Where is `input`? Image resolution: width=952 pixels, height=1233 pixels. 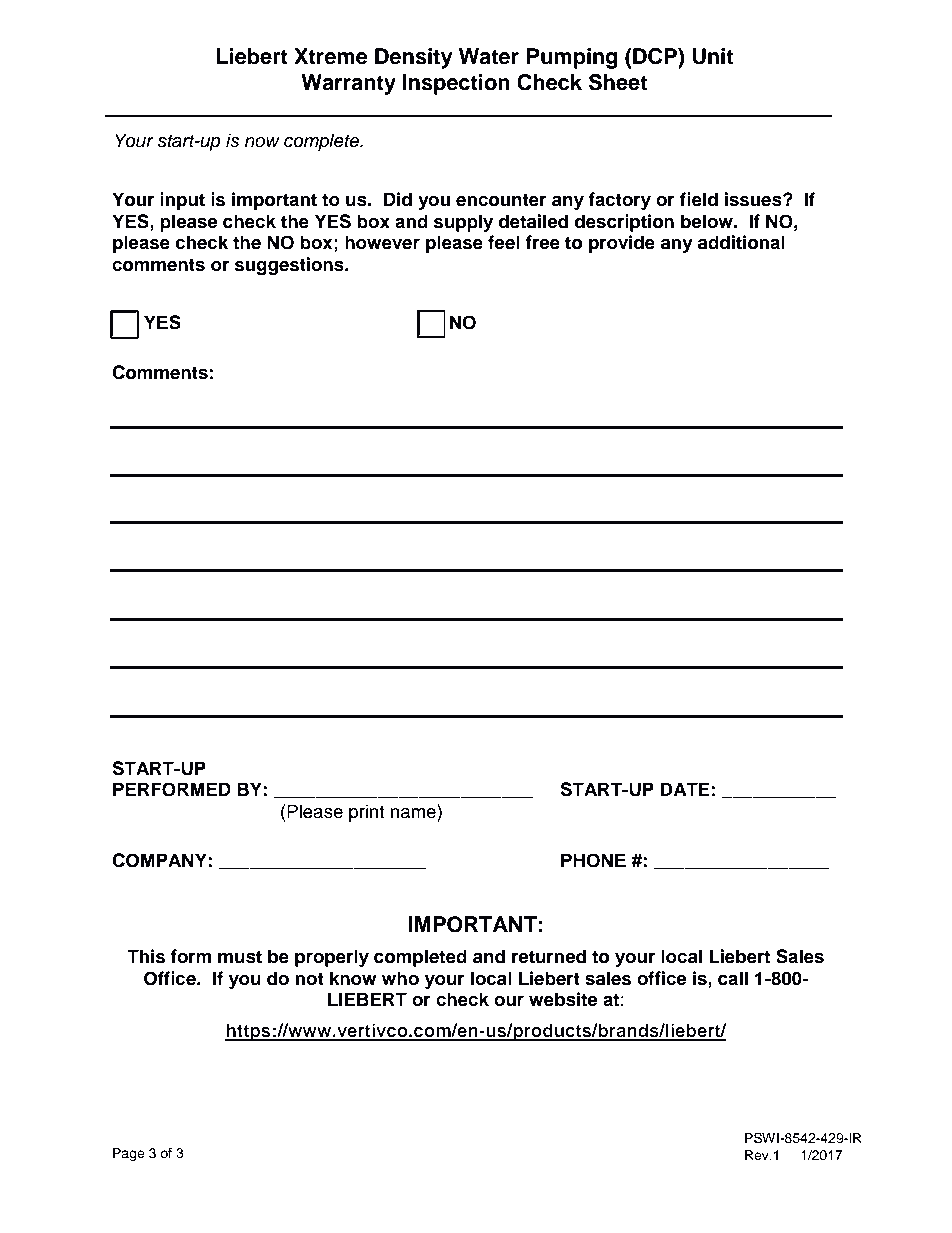 input is located at coordinates (182, 201).
